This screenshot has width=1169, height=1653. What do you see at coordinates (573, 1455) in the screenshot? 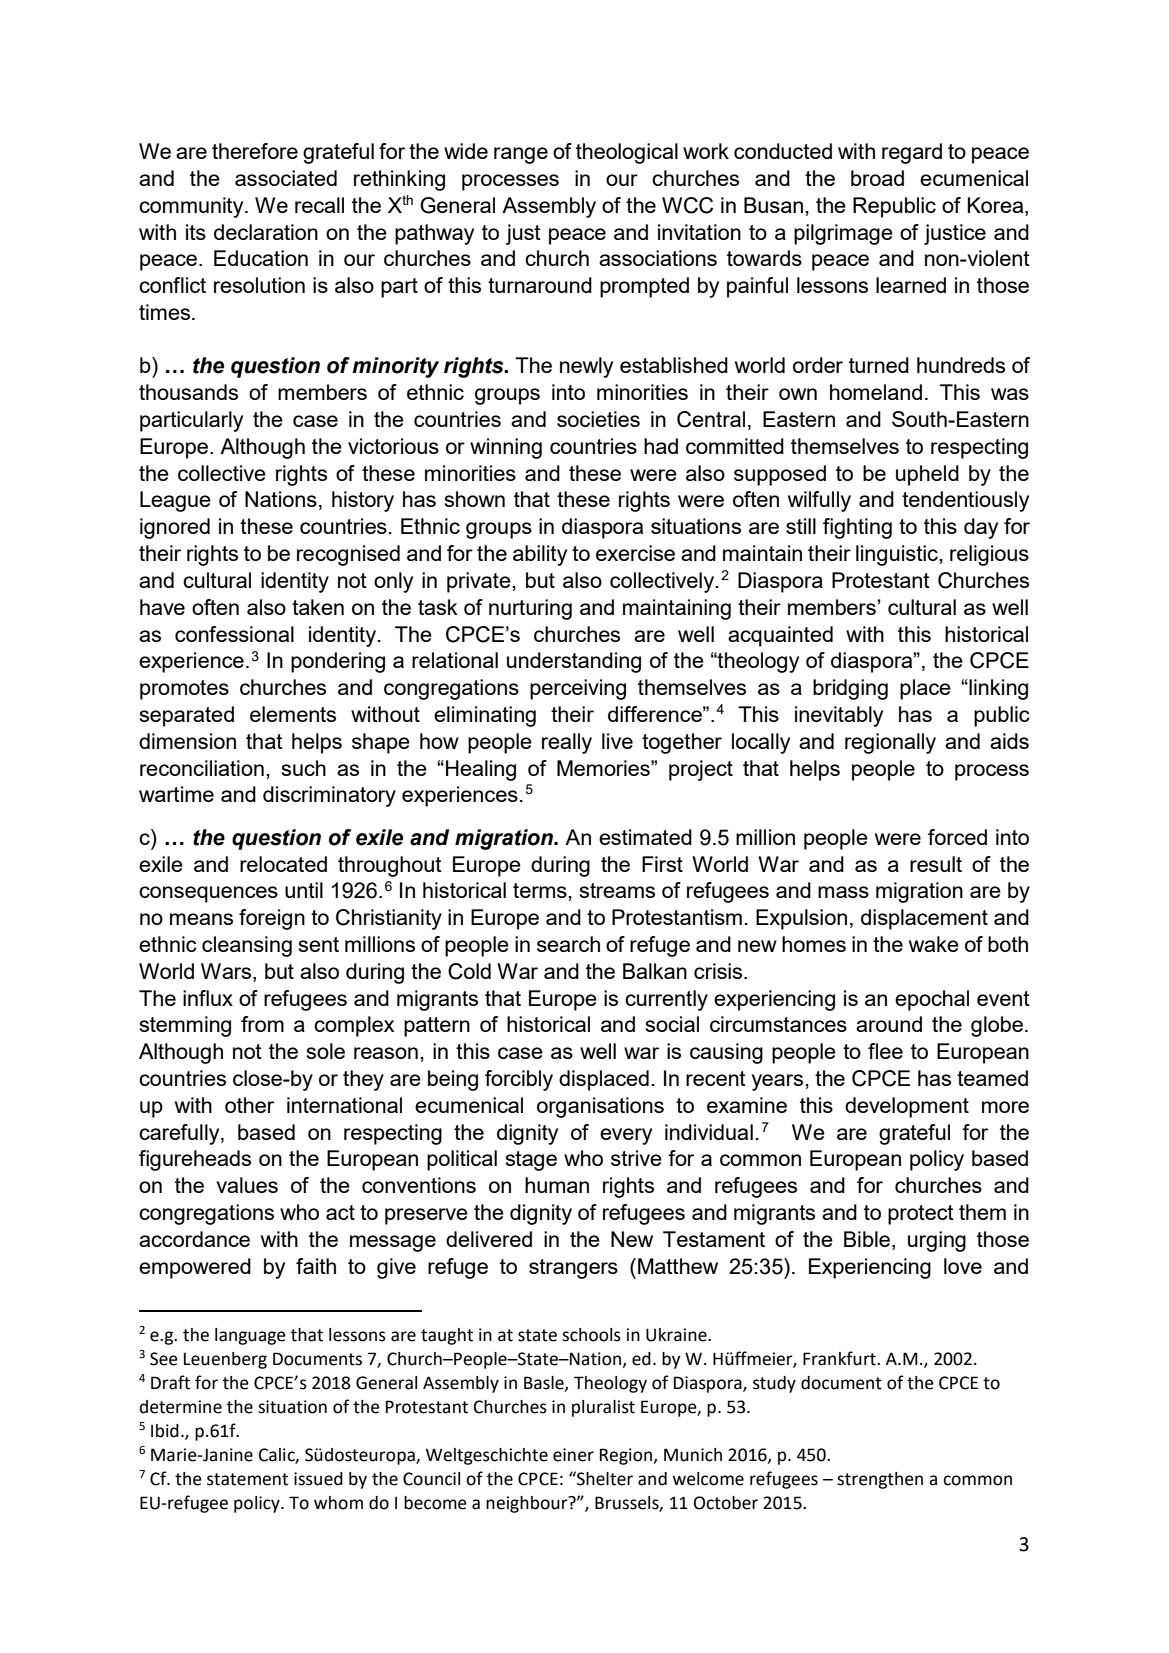
I see `einer` at bounding box center [573, 1455].
